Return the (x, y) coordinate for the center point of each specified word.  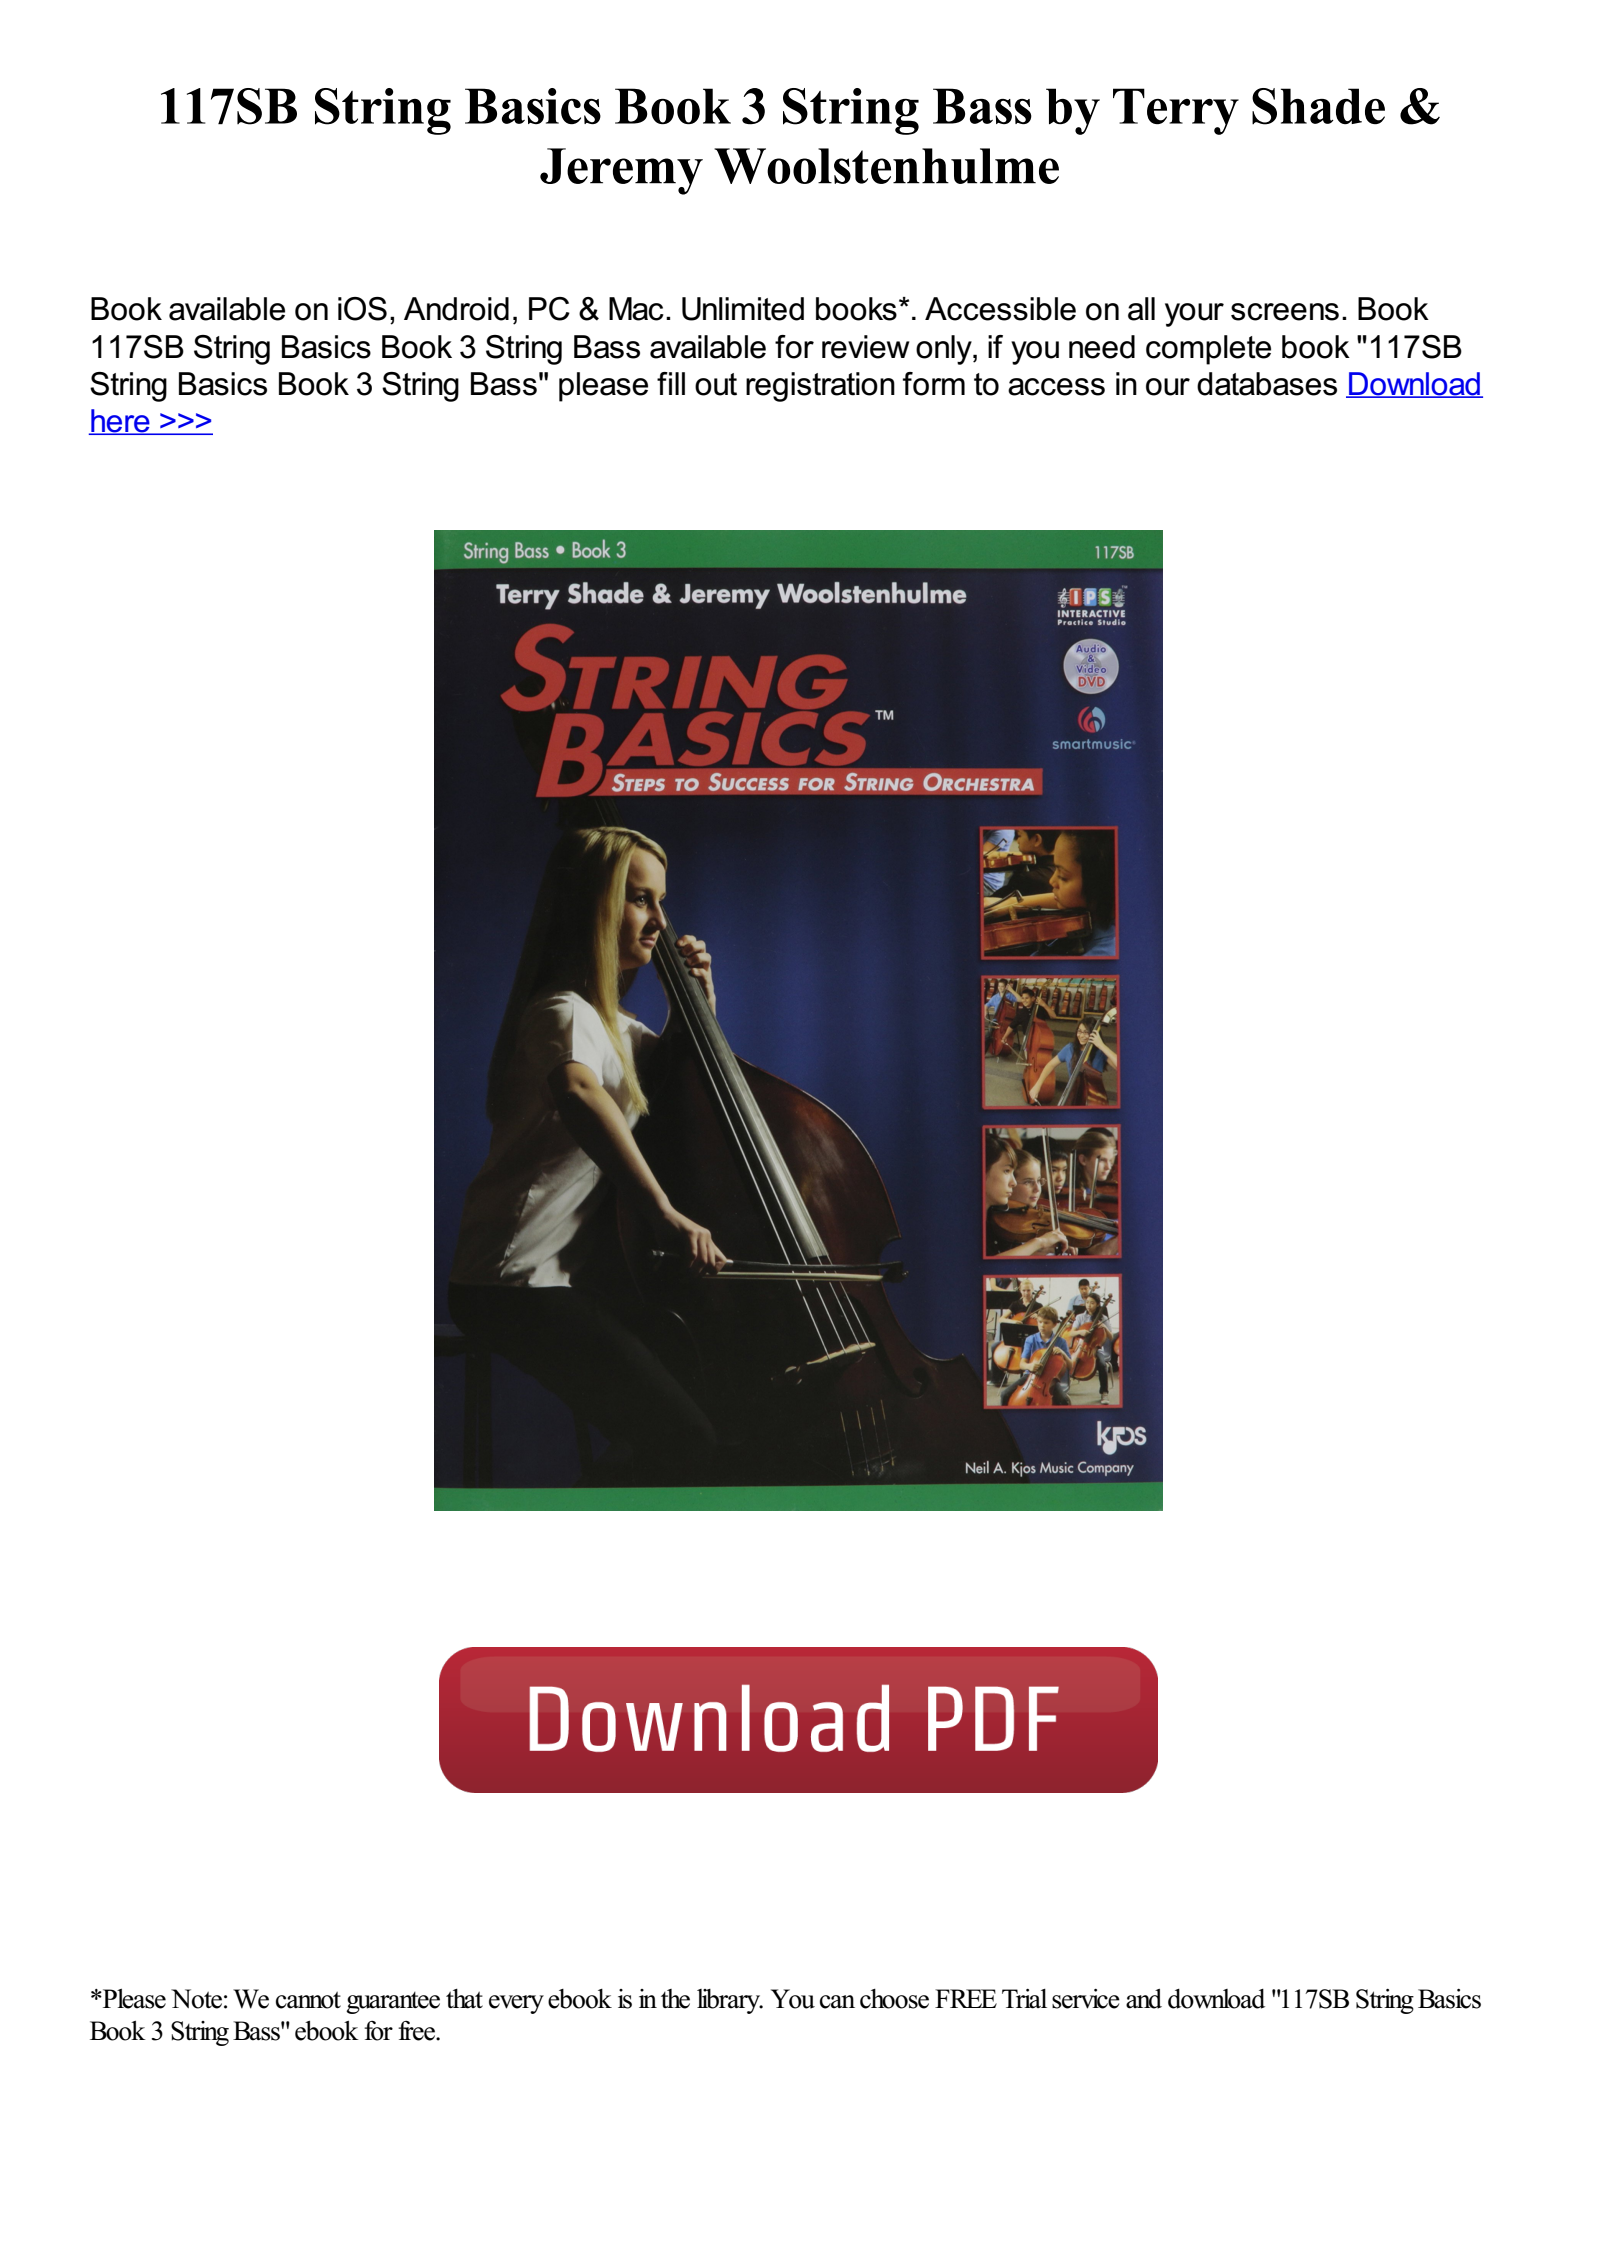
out (716, 384)
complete (1208, 350)
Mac (636, 309)
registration (820, 387)
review (865, 347)
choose (894, 1999)
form (934, 384)
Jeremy (621, 171)
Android (456, 309)
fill (671, 383)
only (945, 350)
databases (1267, 384)
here (120, 422)
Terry (1176, 111)
